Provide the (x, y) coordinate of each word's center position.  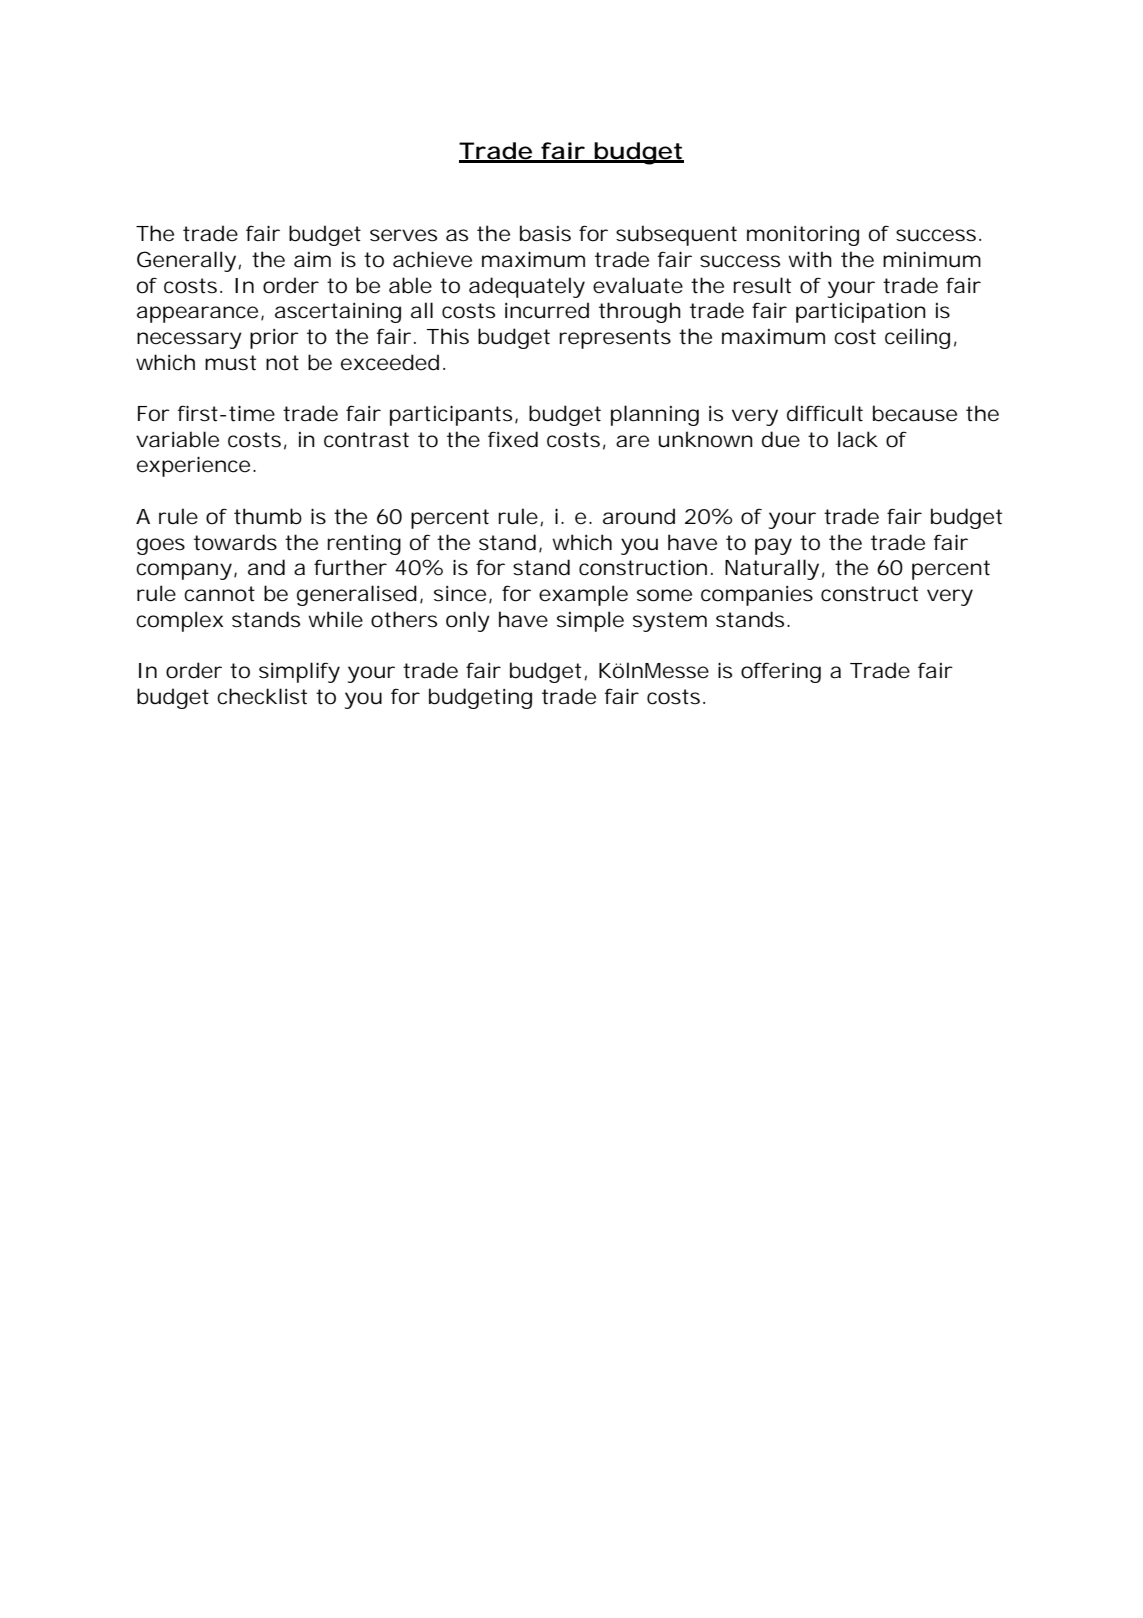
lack (858, 439)
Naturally (772, 569)
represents (615, 339)
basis (545, 233)
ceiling (917, 338)
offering (781, 672)
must (230, 363)
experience (193, 466)
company (184, 571)
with (810, 259)
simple (590, 621)
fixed (513, 439)
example (583, 595)
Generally (186, 261)
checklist (262, 696)
